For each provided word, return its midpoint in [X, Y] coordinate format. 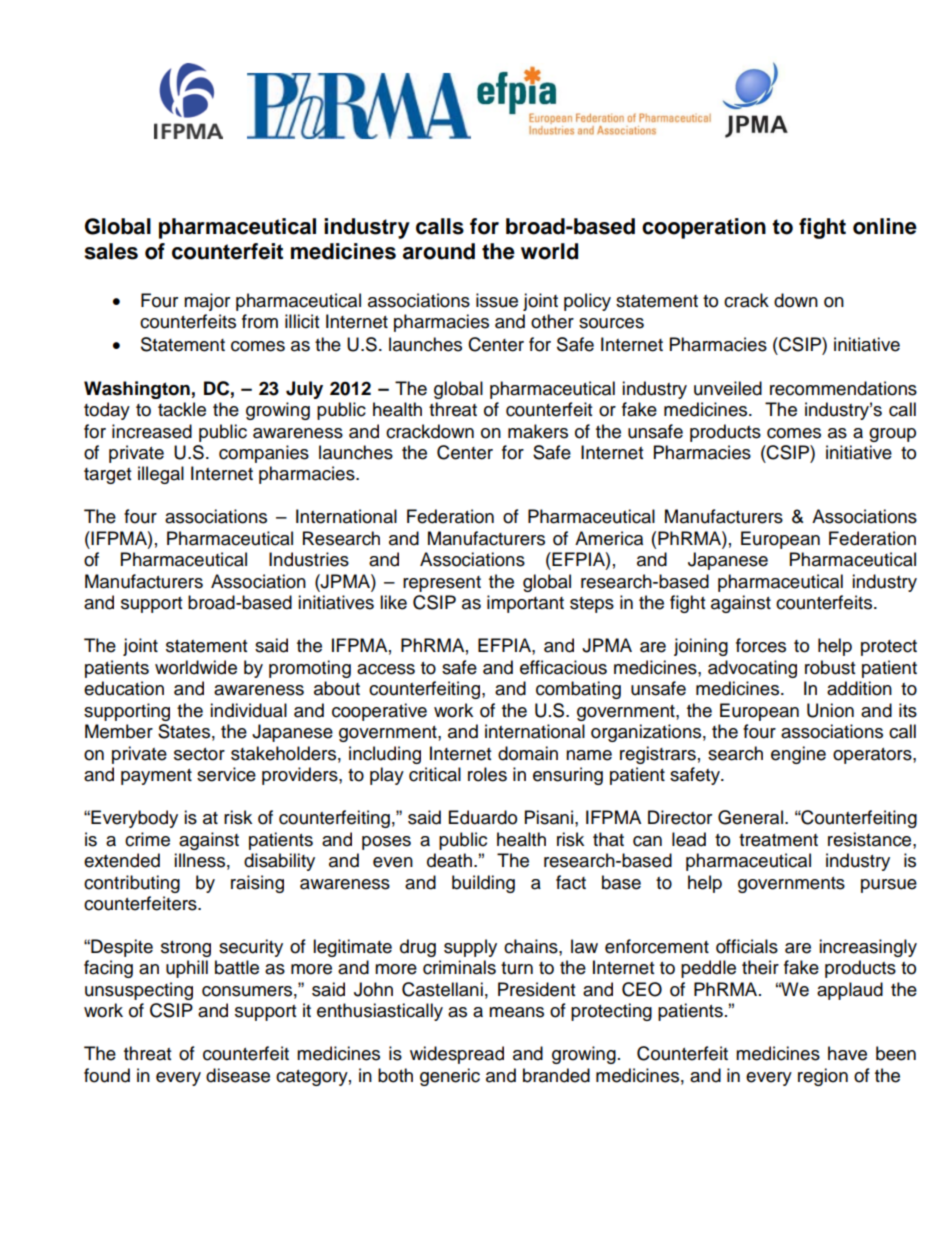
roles [487, 774]
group [892, 435]
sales [111, 251]
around [439, 251]
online [885, 226]
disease [238, 1075]
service [226, 774]
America [609, 538]
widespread [457, 1055]
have [847, 1053]
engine [798, 755]
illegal [161, 475]
